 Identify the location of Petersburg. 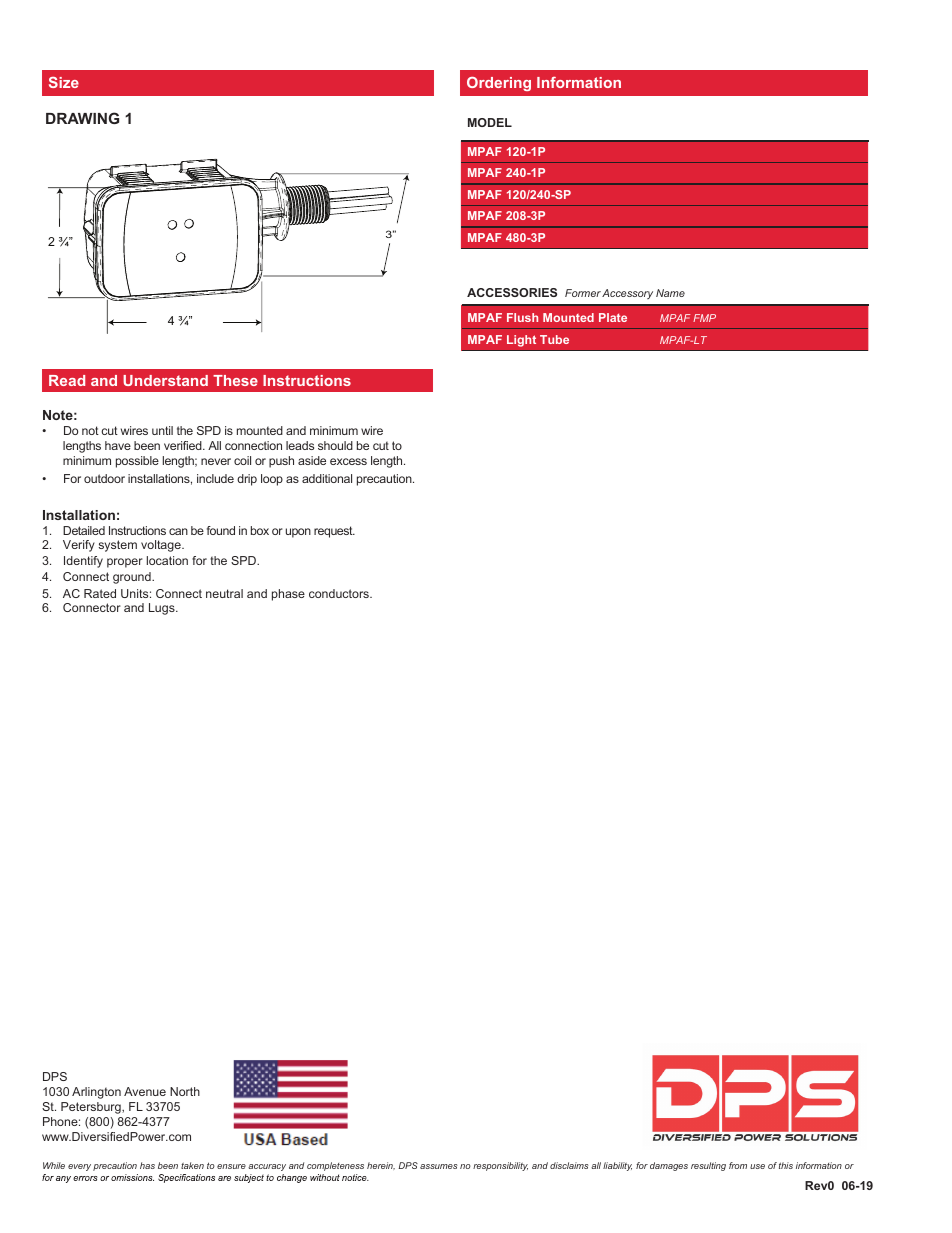
(92, 1108).
